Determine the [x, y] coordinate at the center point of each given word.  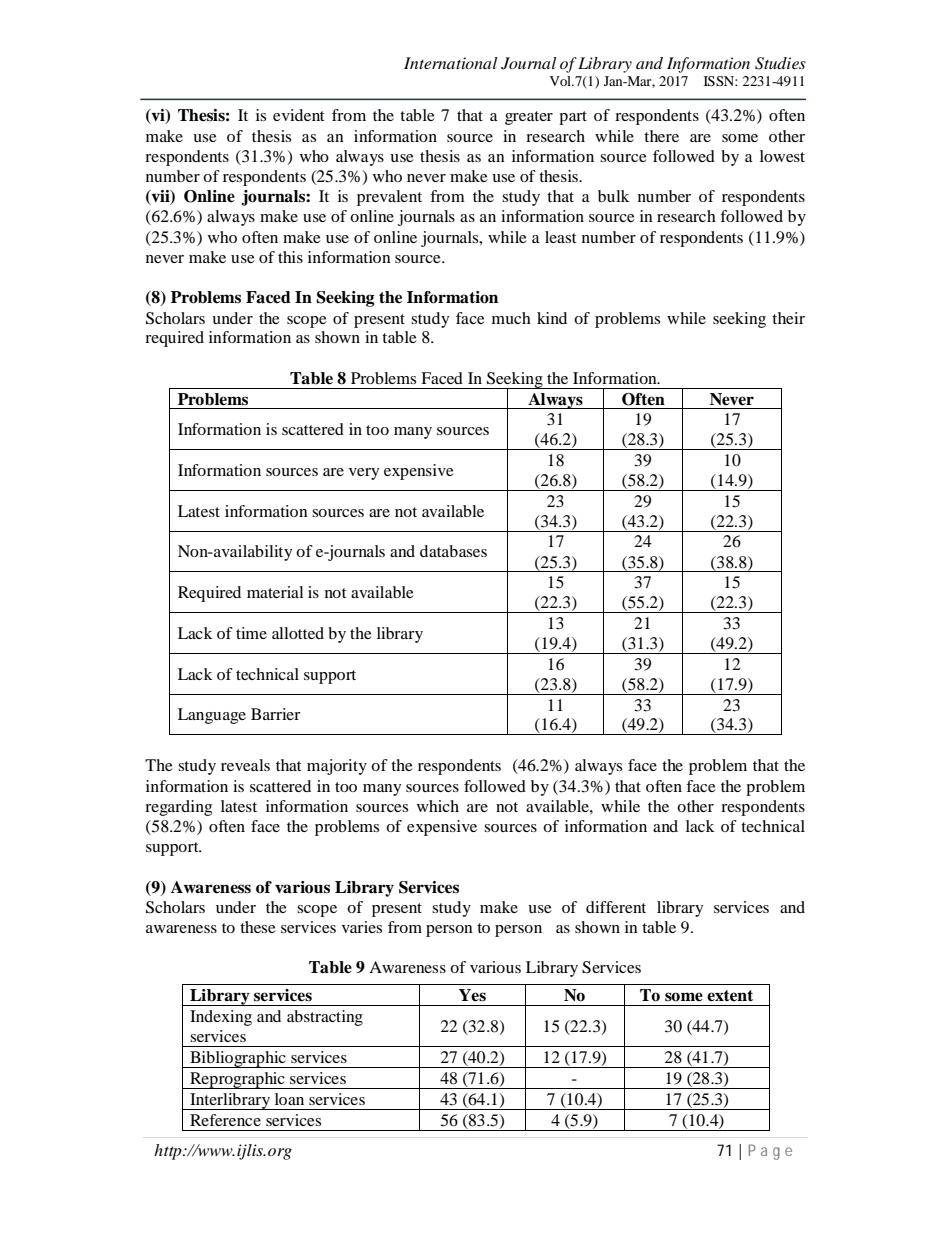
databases [453, 551]
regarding [178, 808]
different [616, 907]
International [451, 63]
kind [552, 318]
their [788, 318]
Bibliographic [238, 1059]
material [275, 592]
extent [730, 996]
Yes [472, 995]
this [290, 257]
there [661, 136]
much [511, 318]
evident [298, 115]
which [438, 806]
